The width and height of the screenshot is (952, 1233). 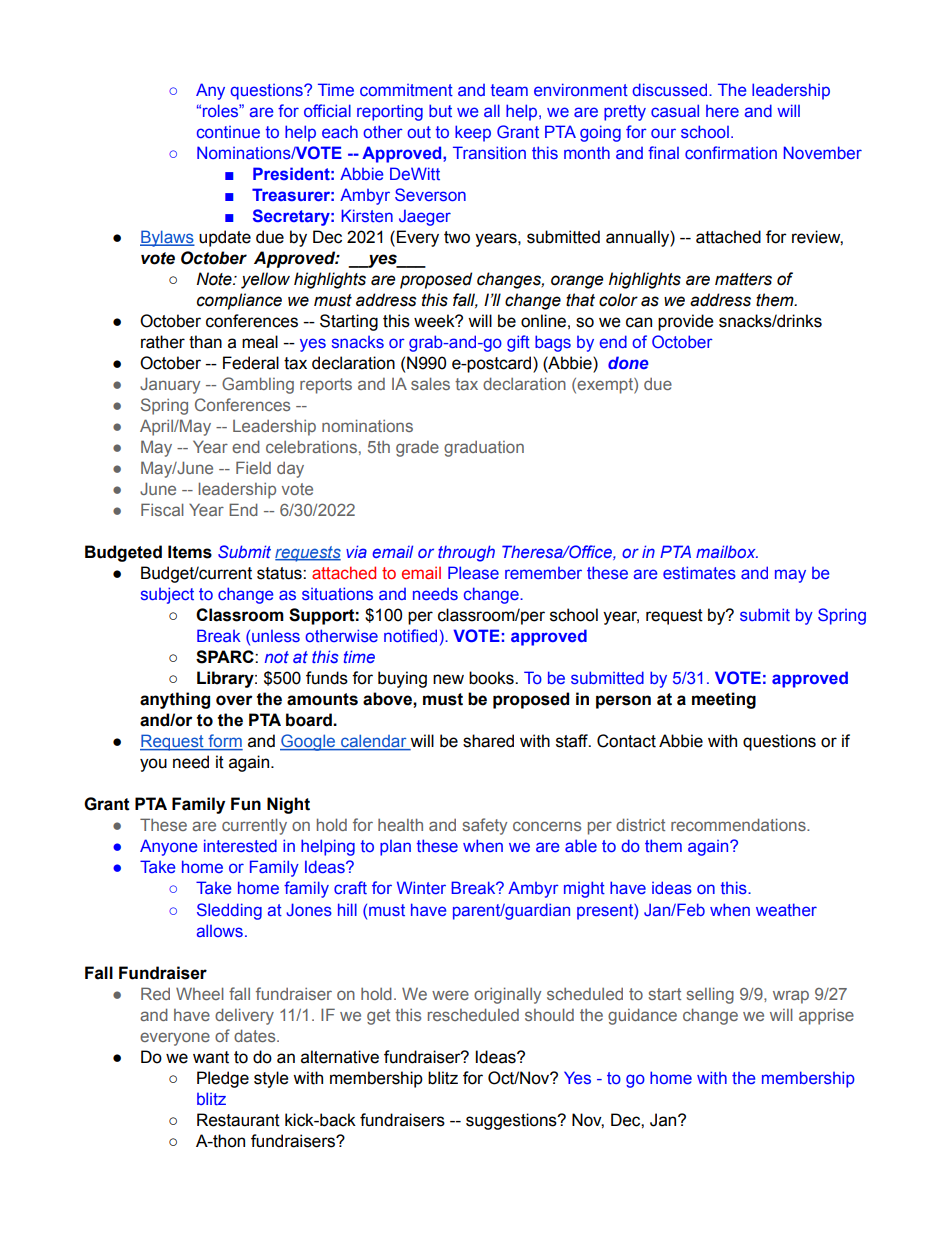 What do you see at coordinates (731, 152) in the screenshot?
I see `confirmation` at bounding box center [731, 152].
